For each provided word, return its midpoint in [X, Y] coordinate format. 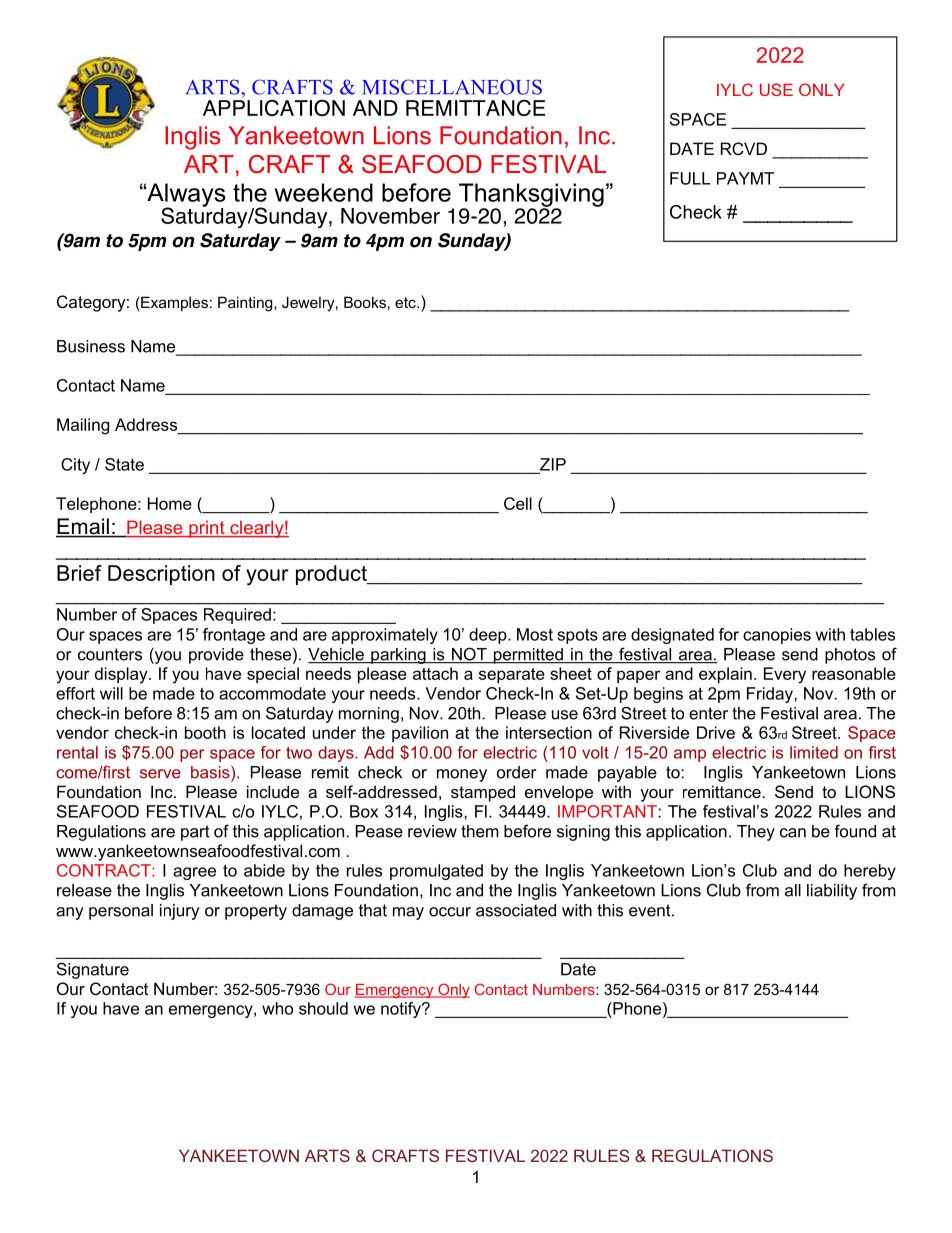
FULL [690, 178]
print [207, 529]
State [124, 464]
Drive [716, 732]
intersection [549, 732]
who [277, 1008]
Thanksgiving [531, 196]
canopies [777, 636]
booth [205, 732]
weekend [324, 192]
